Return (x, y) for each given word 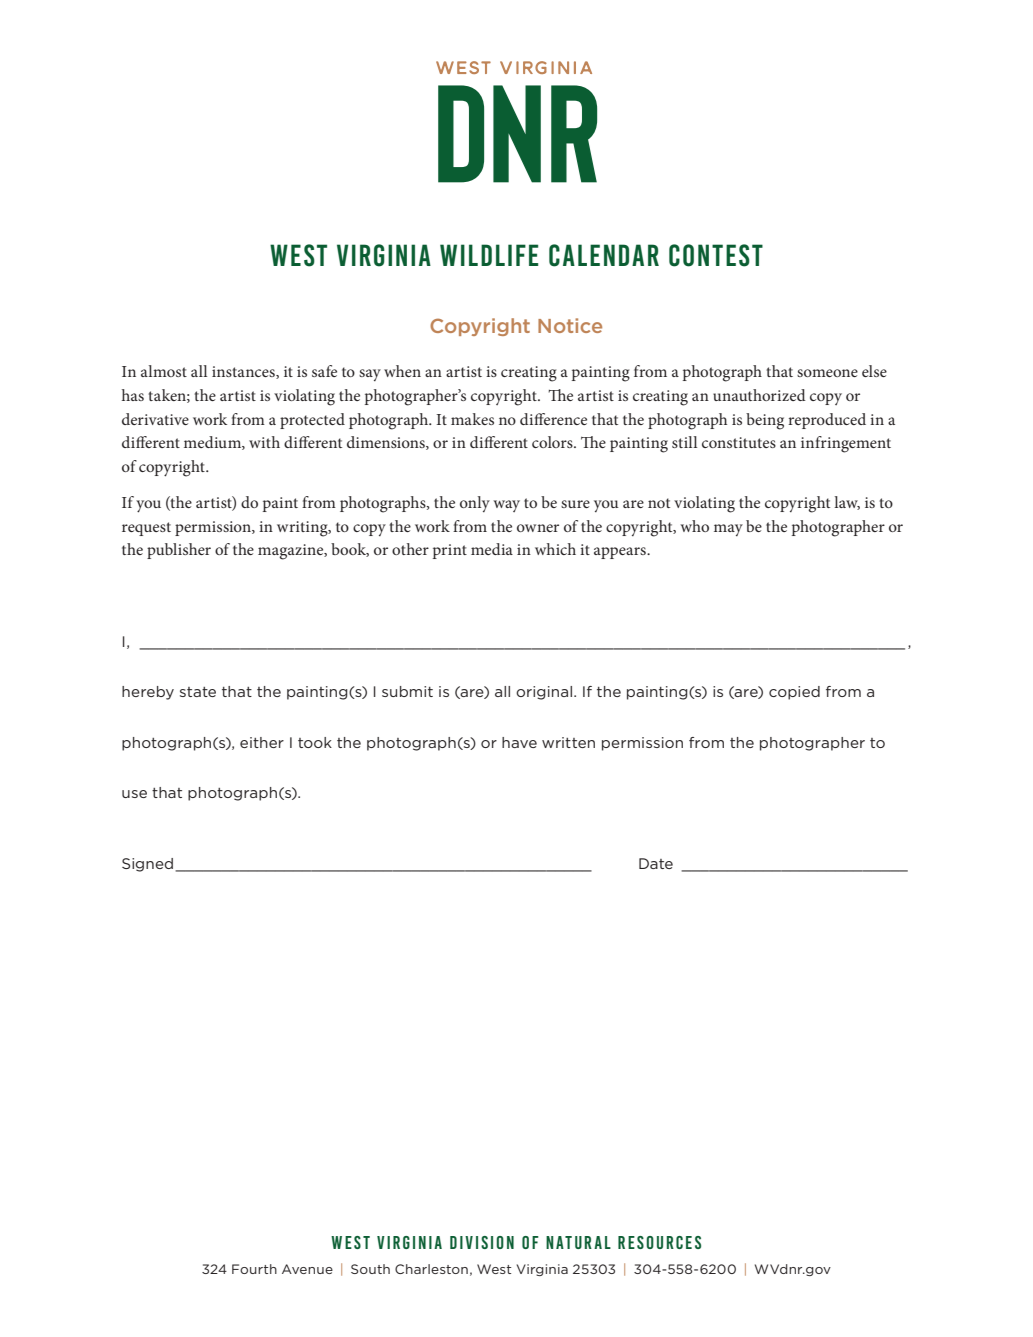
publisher (179, 551)
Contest (716, 255)
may (728, 530)
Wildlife (489, 255)
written (568, 742)
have (519, 742)
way (506, 506)
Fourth (254, 1269)
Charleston (431, 1269)
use (134, 794)
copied (794, 693)
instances (244, 372)
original (544, 693)
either (262, 742)
